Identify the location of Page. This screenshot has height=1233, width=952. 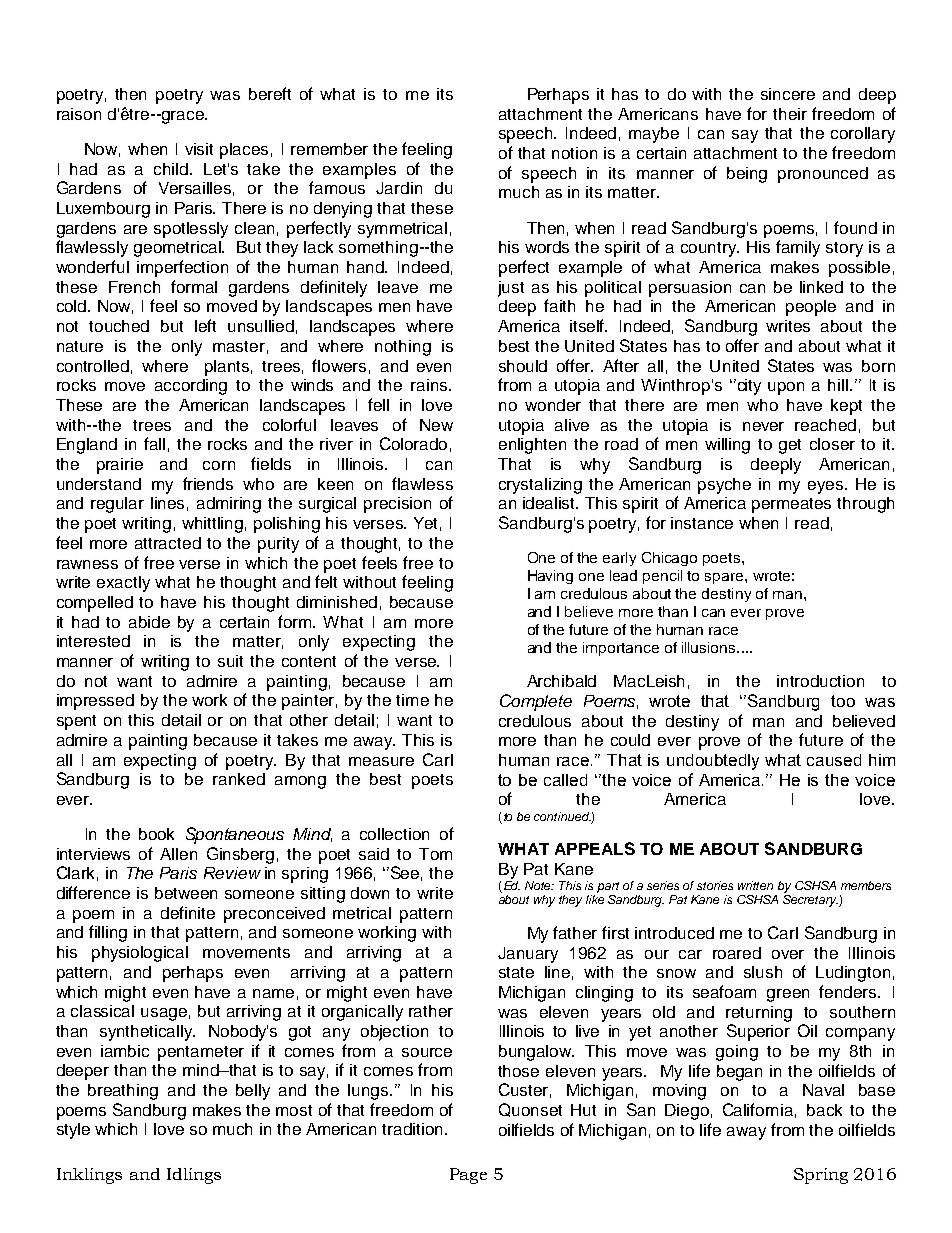
(468, 1176).
